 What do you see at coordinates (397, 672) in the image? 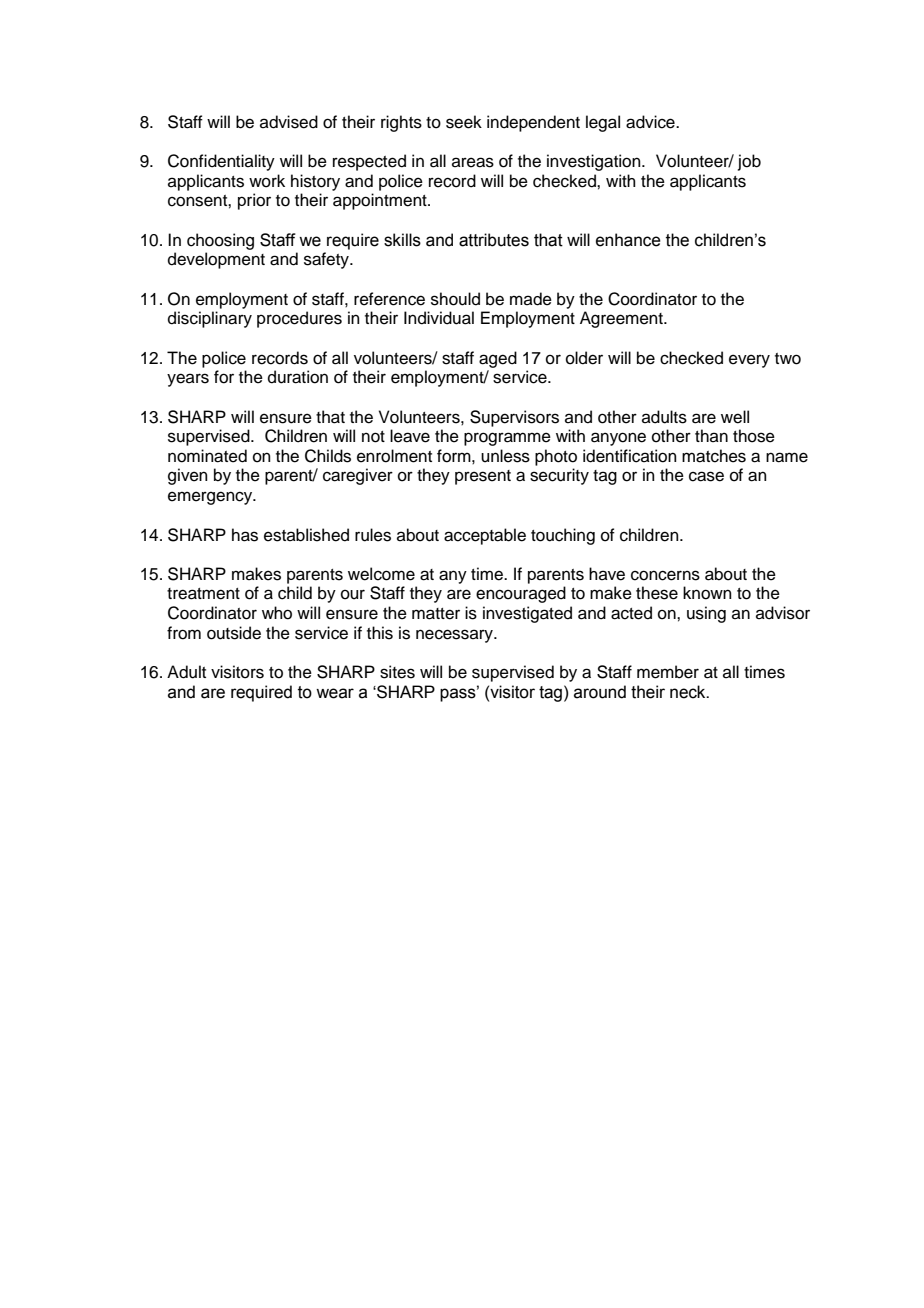
I see `sites` at bounding box center [397, 672].
